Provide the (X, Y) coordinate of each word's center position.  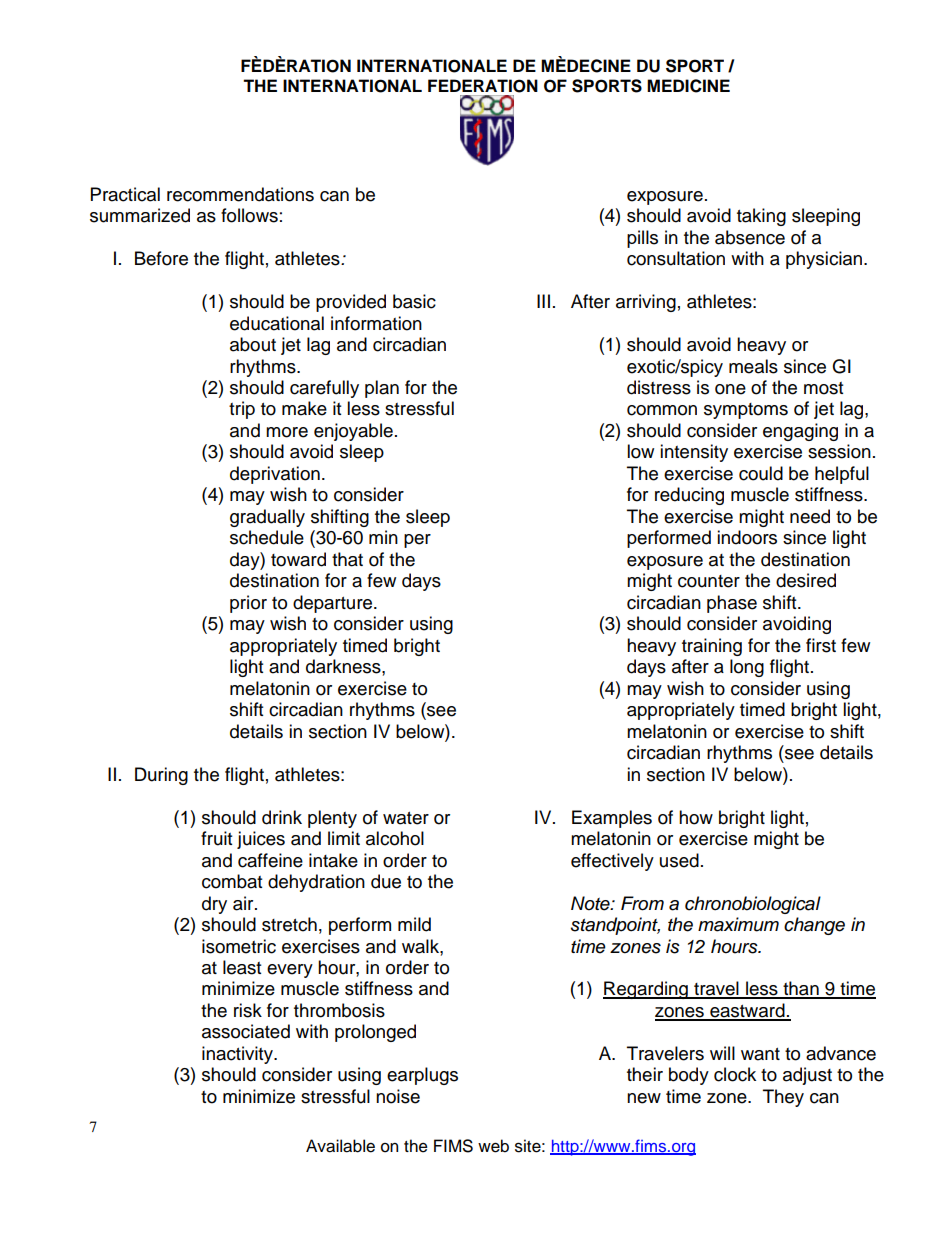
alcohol (395, 838)
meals (753, 366)
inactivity (238, 1055)
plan (382, 389)
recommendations (240, 194)
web (493, 1146)
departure (334, 604)
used (679, 860)
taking (761, 217)
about (253, 344)
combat (232, 881)
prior (248, 604)
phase (732, 604)
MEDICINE (688, 86)
